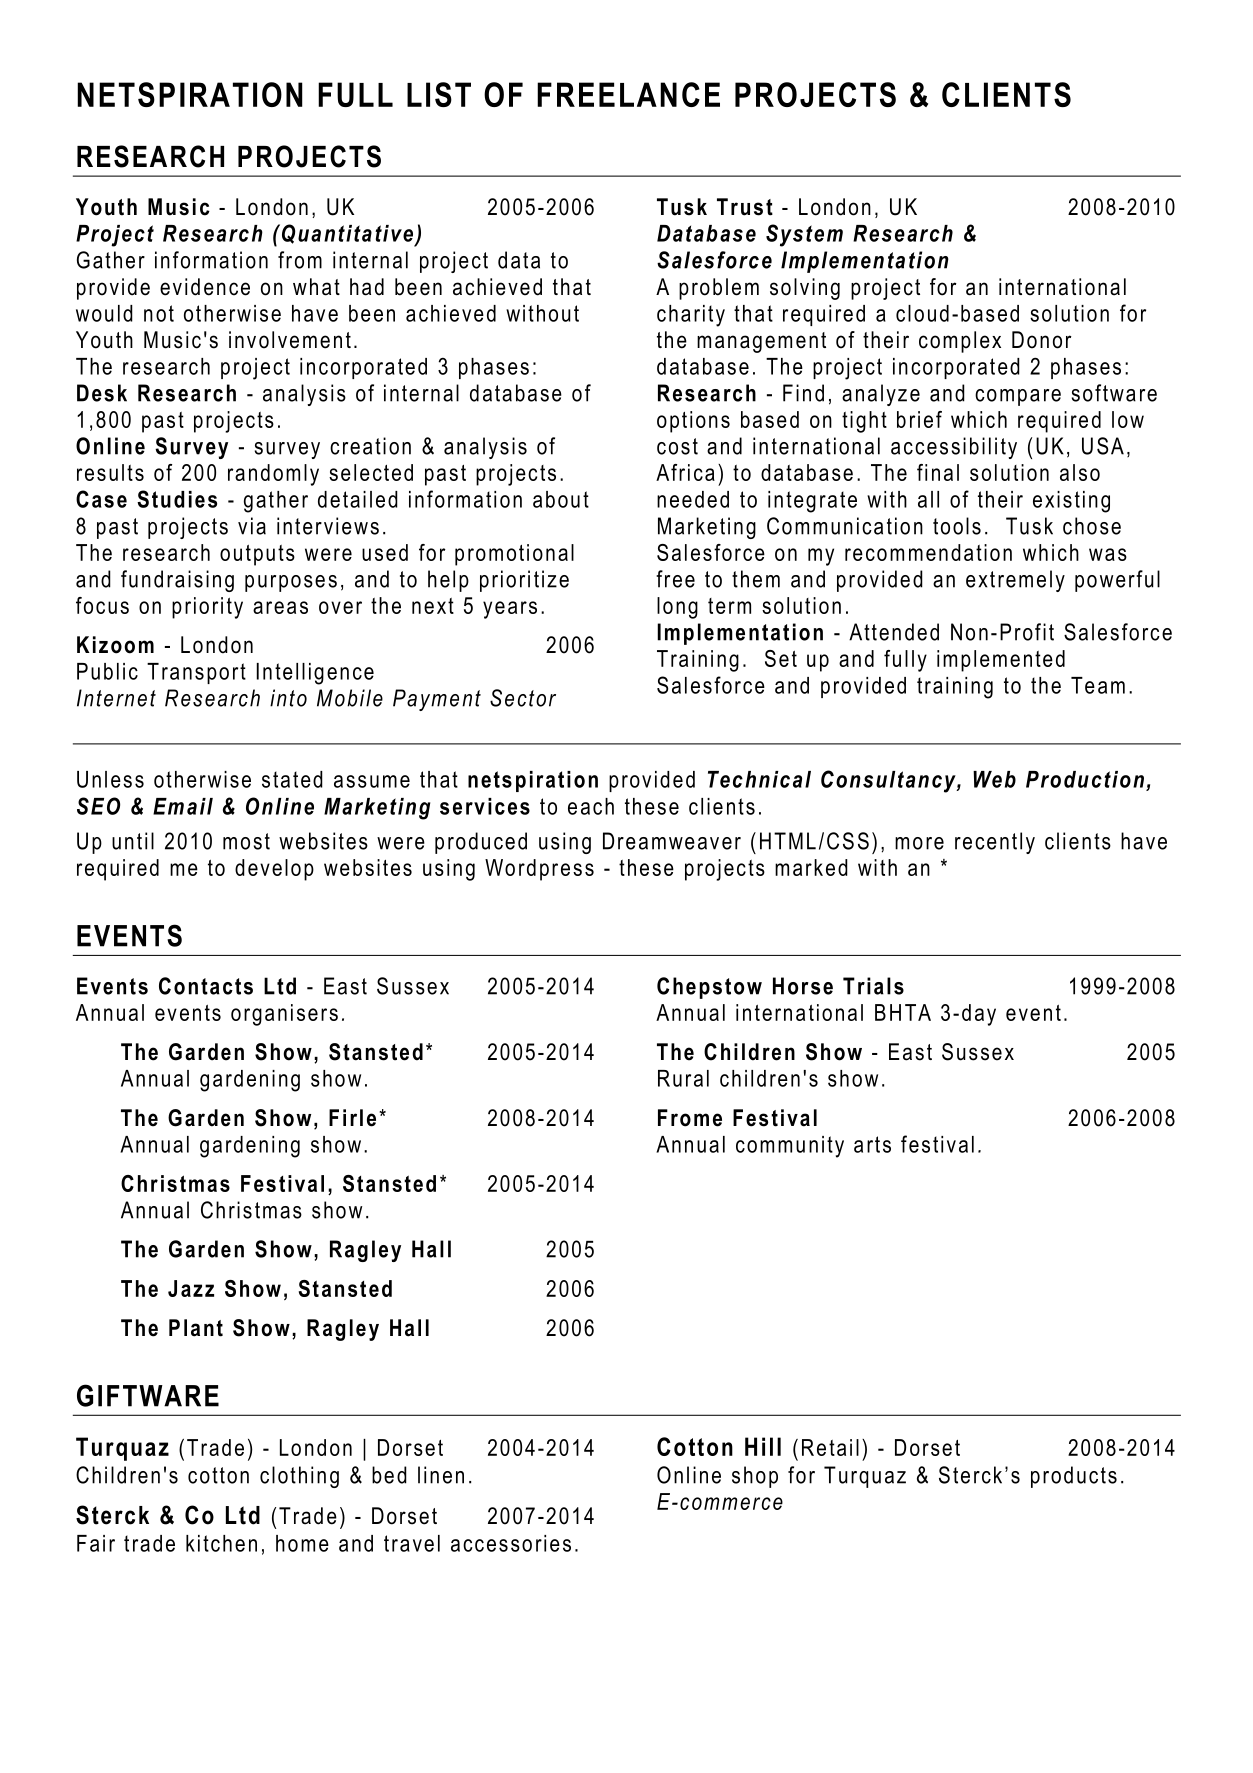 The width and height of the screenshot is (1253, 1773). What do you see at coordinates (591, 806) in the screenshot?
I see `each` at bounding box center [591, 806].
